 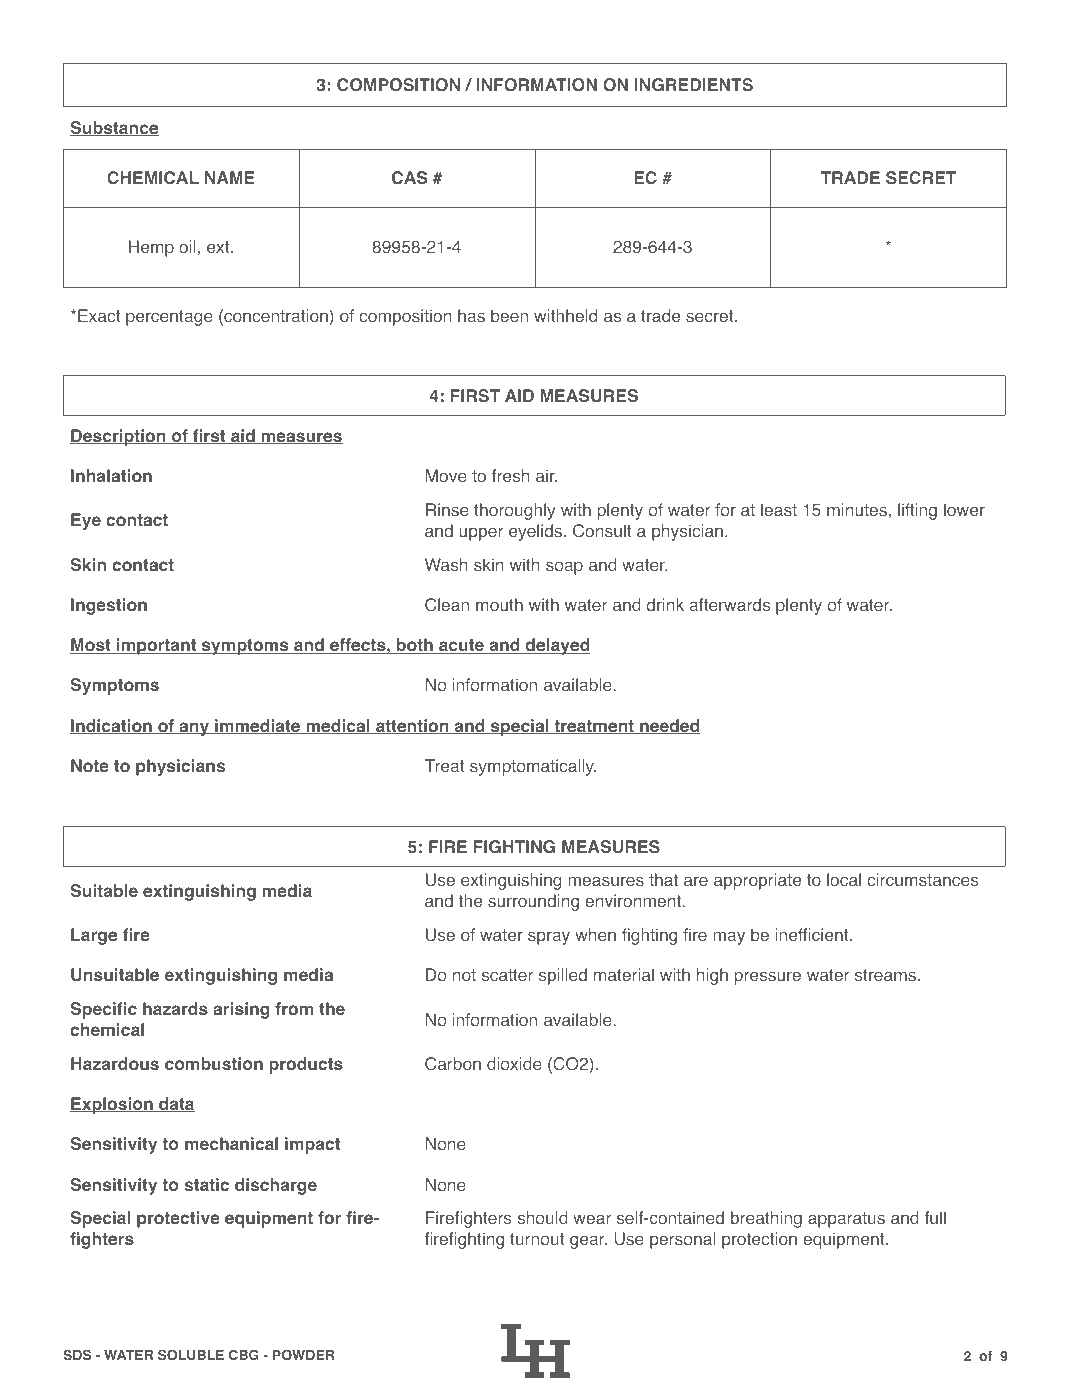 I want to click on turnout, so click(x=537, y=1239).
